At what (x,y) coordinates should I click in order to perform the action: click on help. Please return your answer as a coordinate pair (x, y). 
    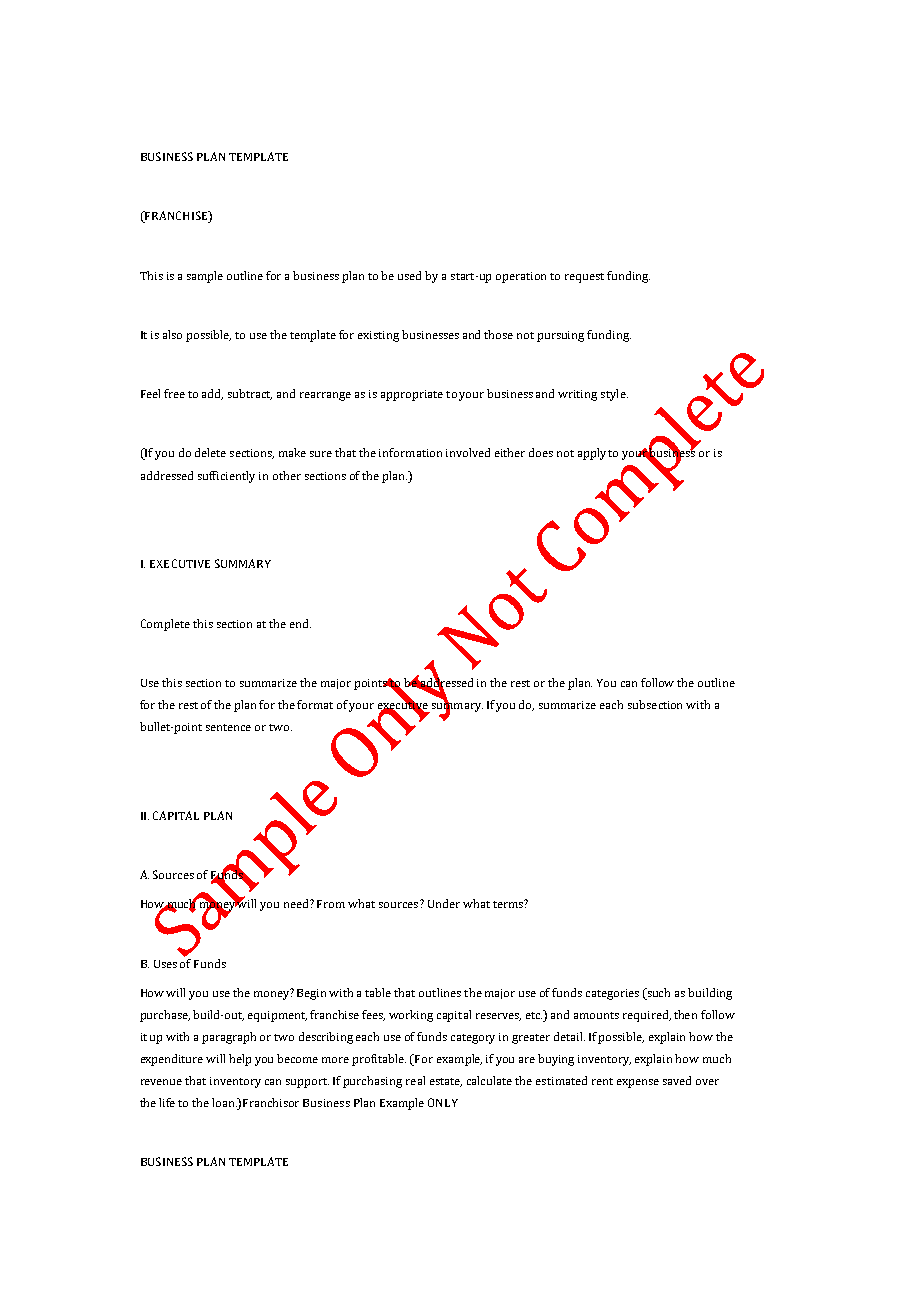
    Looking at the image, I should click on (240, 1060).
